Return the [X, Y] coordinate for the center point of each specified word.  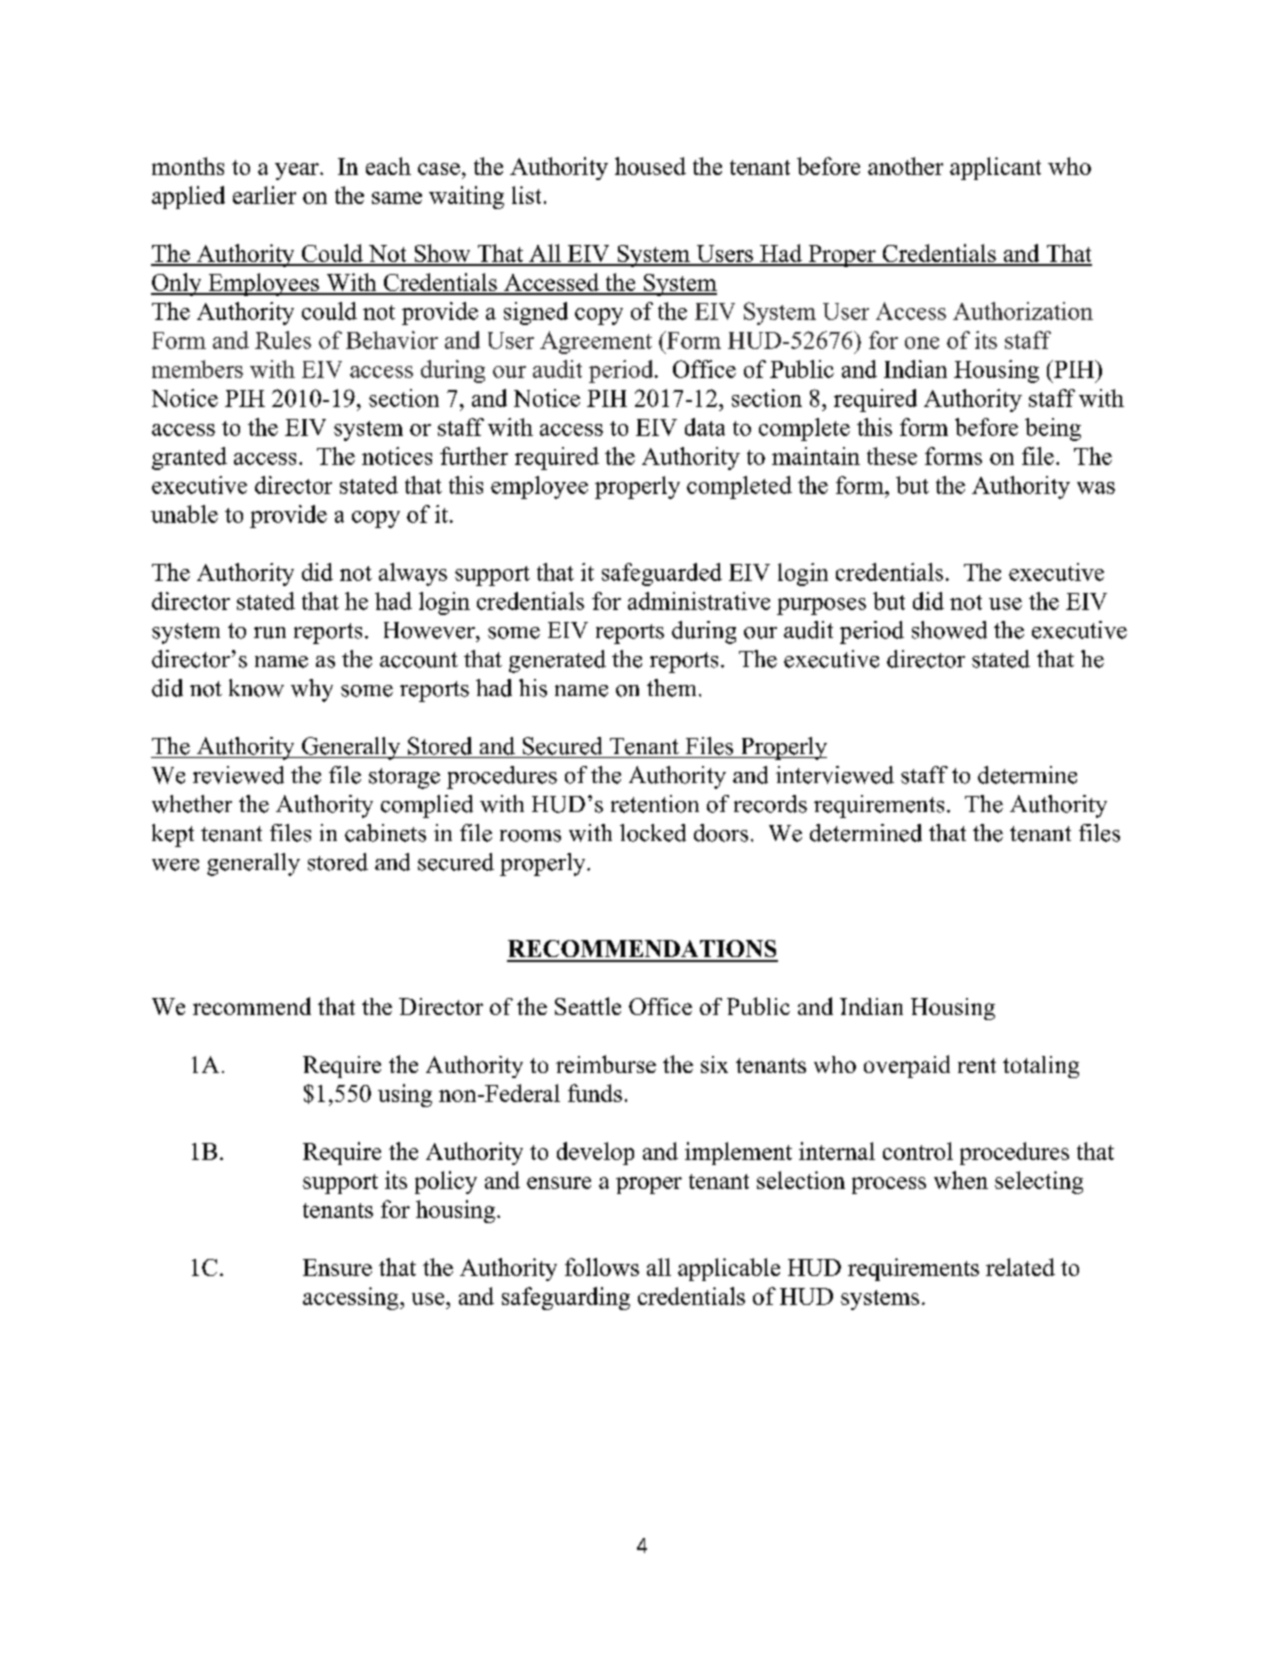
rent [977, 1065]
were [175, 865]
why [312, 690]
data [705, 427]
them [671, 688]
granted [189, 458]
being [1053, 429]
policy [446, 1182]
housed [650, 166]
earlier [264, 195]
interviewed [835, 775]
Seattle [588, 1006]
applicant [995, 168]
